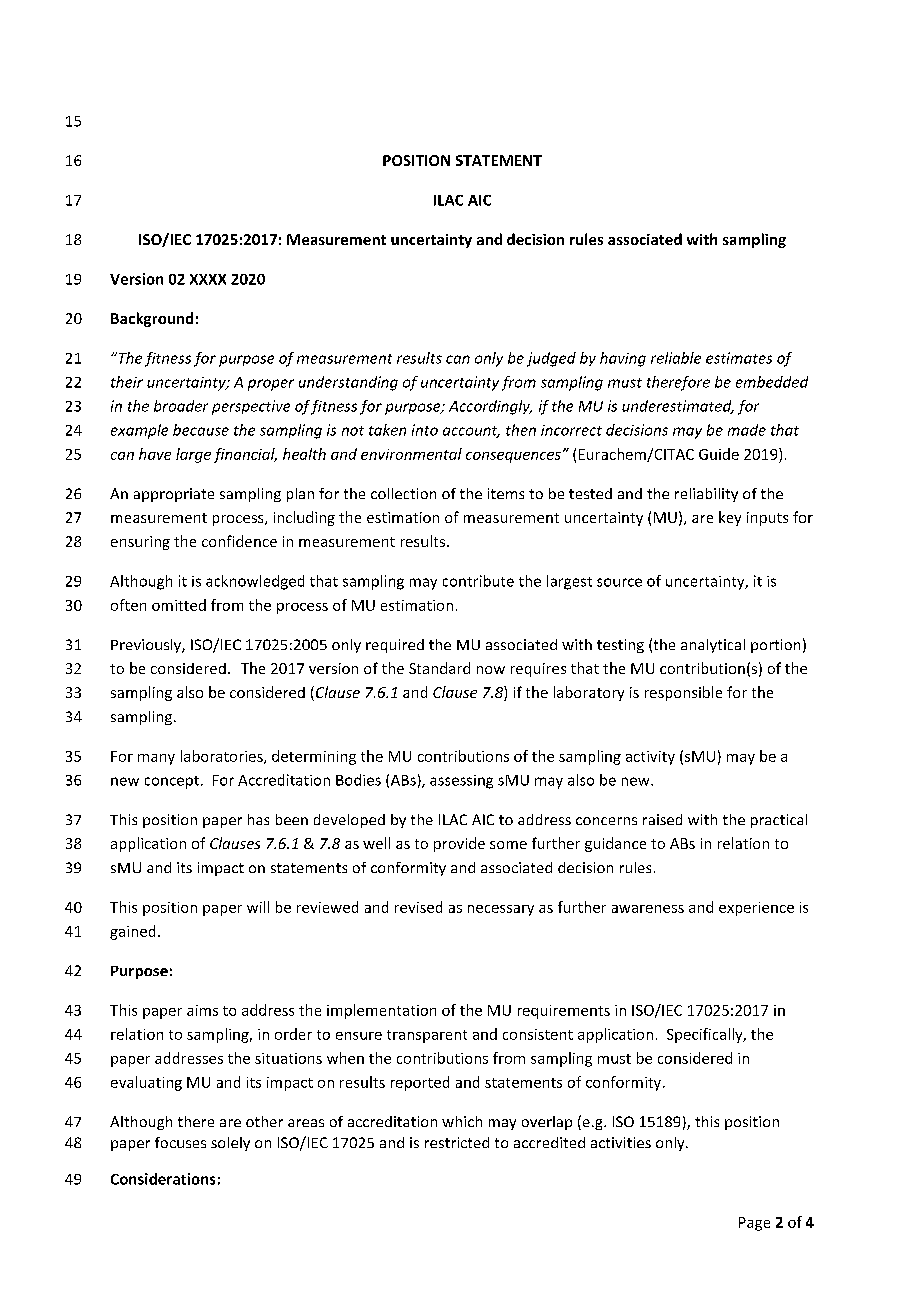 The image size is (924, 1308). What do you see at coordinates (179, 605) in the screenshot?
I see `omitted` at bounding box center [179, 605].
